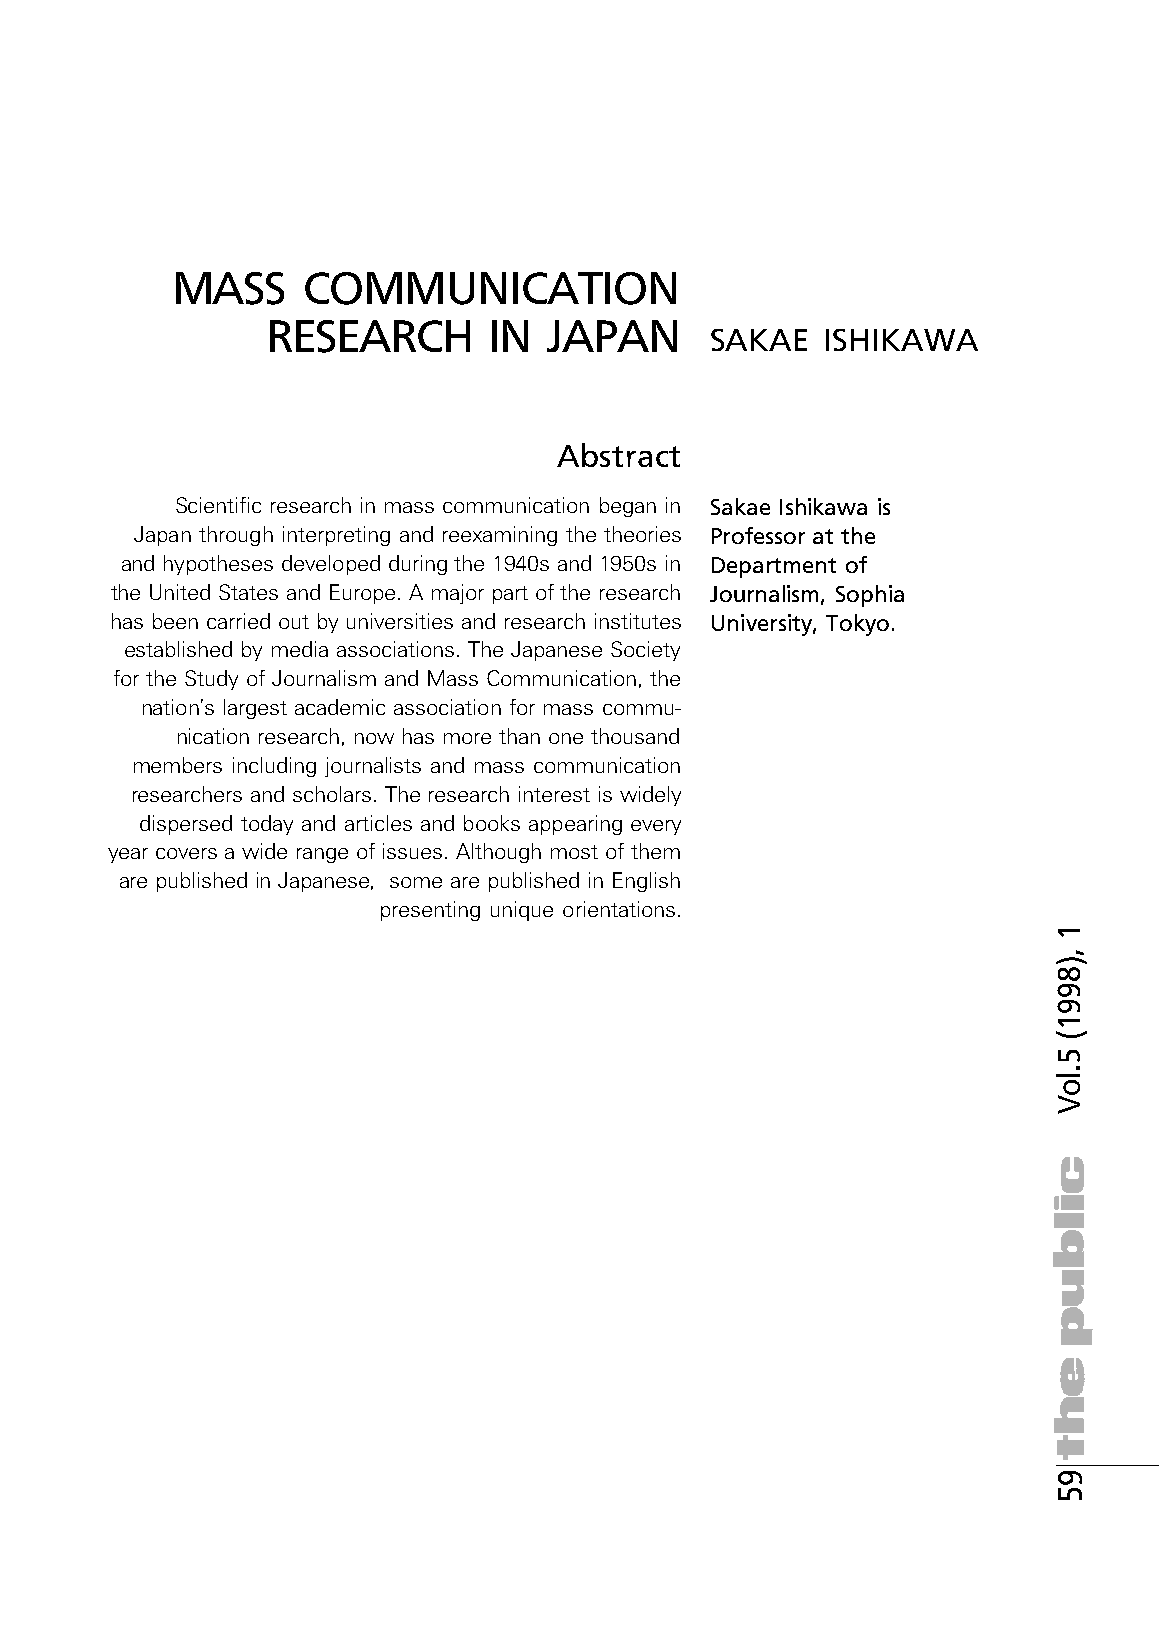 The image size is (1159, 1636). I want to click on Abstract, so click(618, 455).
